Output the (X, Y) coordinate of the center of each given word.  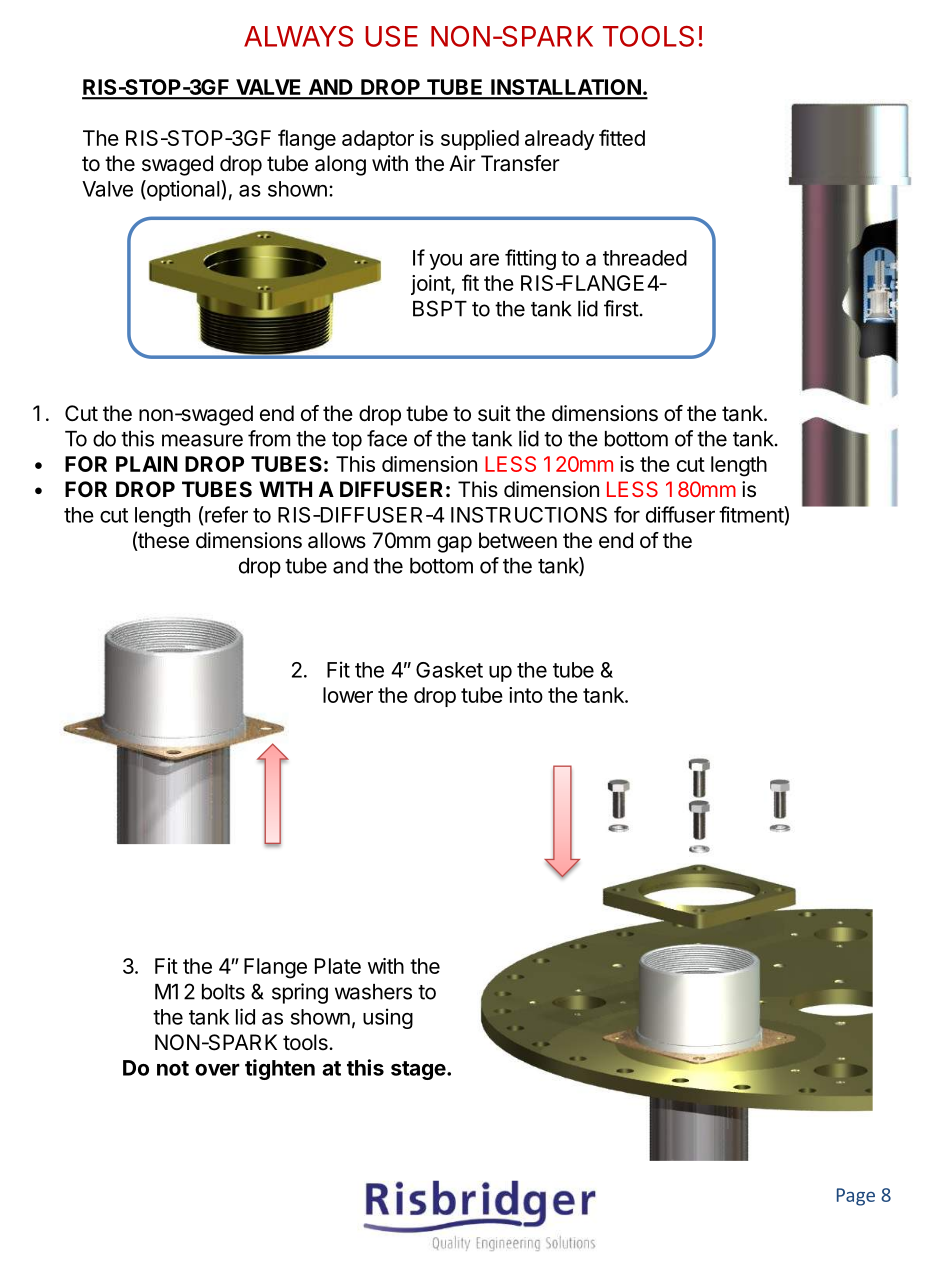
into (526, 695)
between (518, 540)
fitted (622, 137)
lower (348, 695)
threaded (645, 258)
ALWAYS (298, 36)
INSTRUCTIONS (529, 515)
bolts (223, 992)
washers (373, 992)
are (484, 259)
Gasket (449, 670)
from (269, 438)
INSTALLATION (566, 88)
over (217, 1070)
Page (856, 1197)
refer (225, 514)
